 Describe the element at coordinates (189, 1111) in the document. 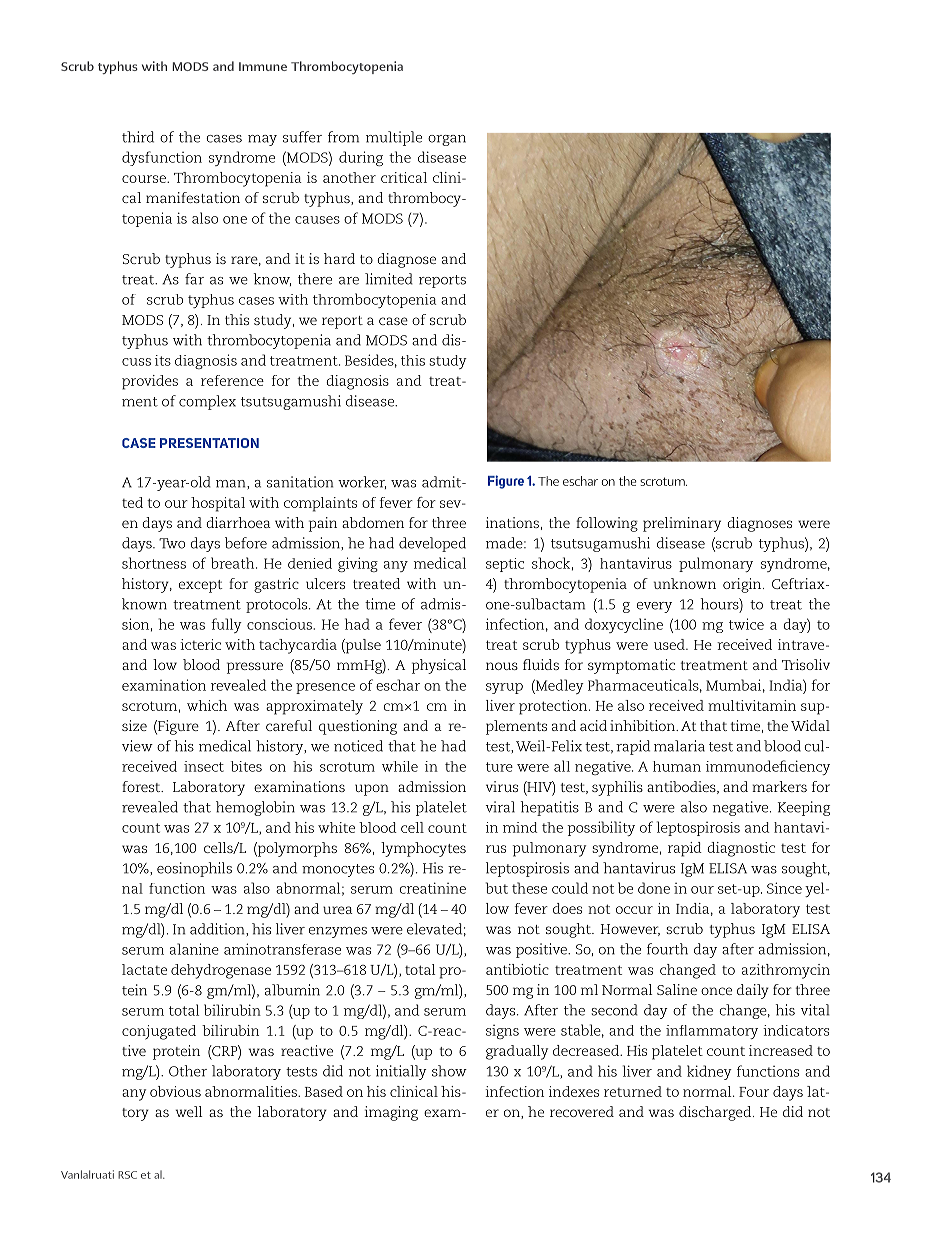

I see `well` at that location.
